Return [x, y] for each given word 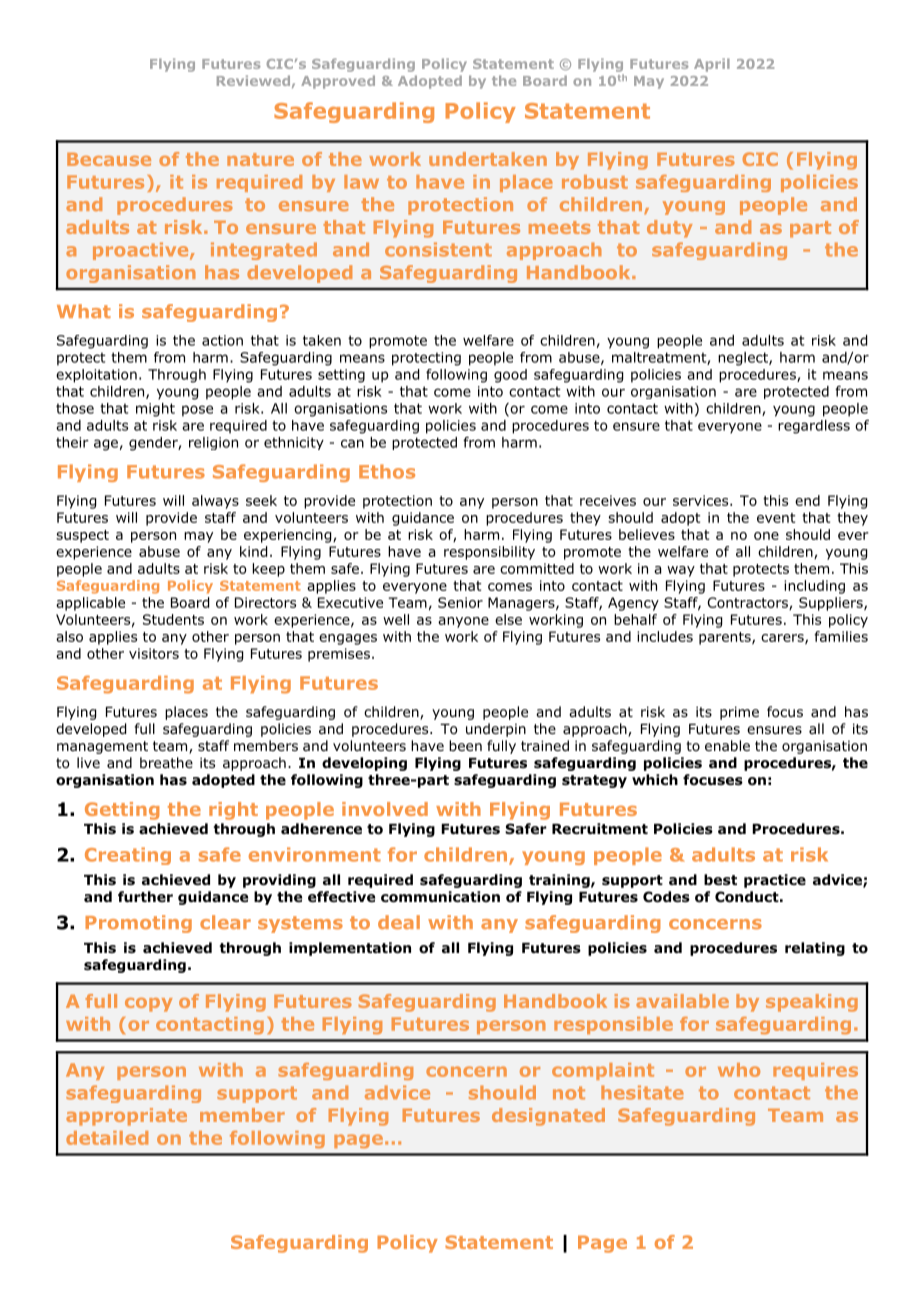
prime [739, 713]
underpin [496, 730]
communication [440, 897]
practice [775, 881]
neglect [744, 359]
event [776, 518]
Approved [338, 82]
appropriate [126, 1117]
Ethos [387, 471]
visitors [154, 653]
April [712, 65]
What [84, 311]
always [215, 502]
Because [109, 159]
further [145, 896]
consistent [438, 249]
